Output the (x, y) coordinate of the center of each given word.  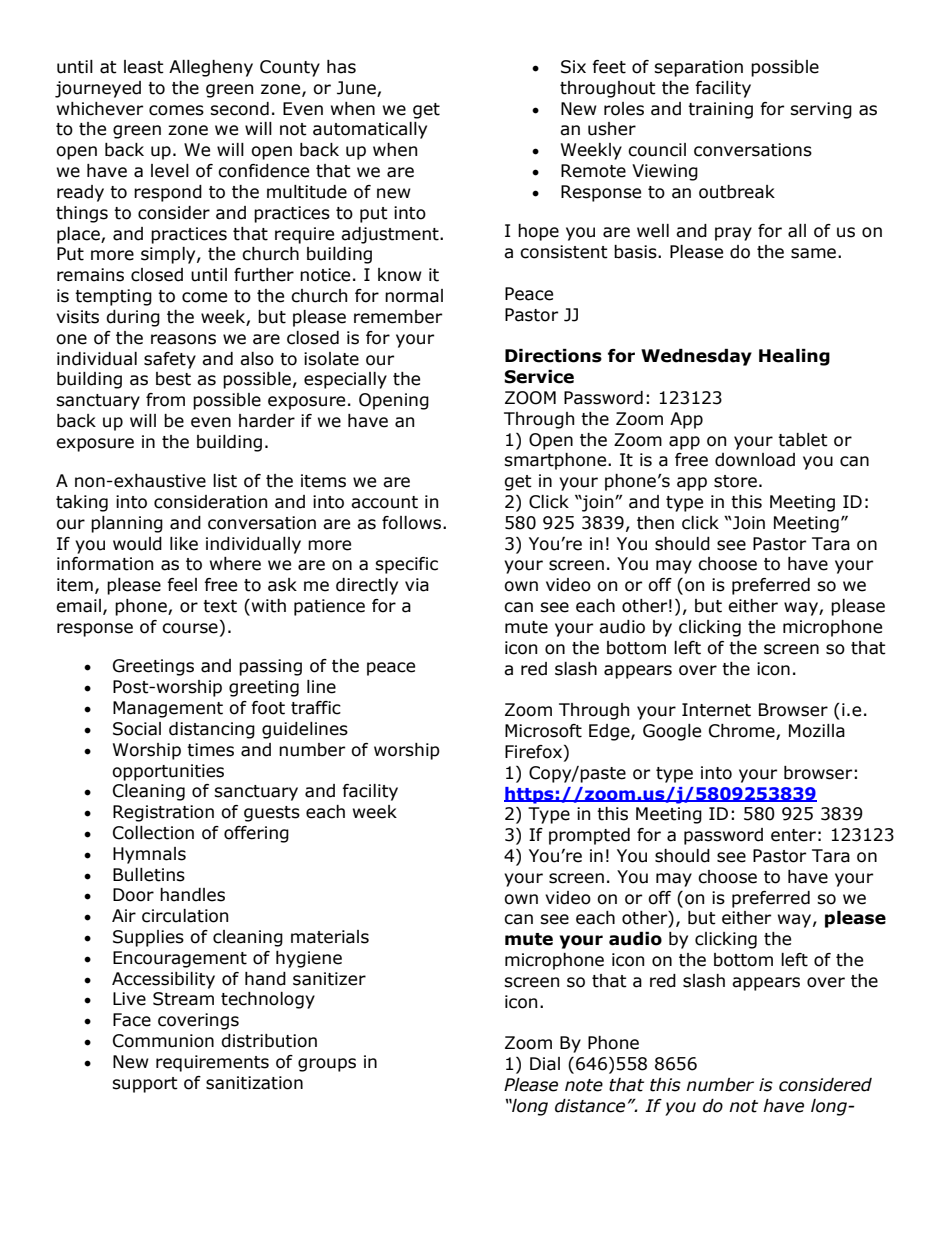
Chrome (743, 732)
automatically (370, 130)
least (144, 67)
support (145, 1085)
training (720, 110)
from (165, 400)
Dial (545, 1064)
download (755, 460)
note (584, 1085)
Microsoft (543, 731)
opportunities (168, 772)
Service (539, 377)
